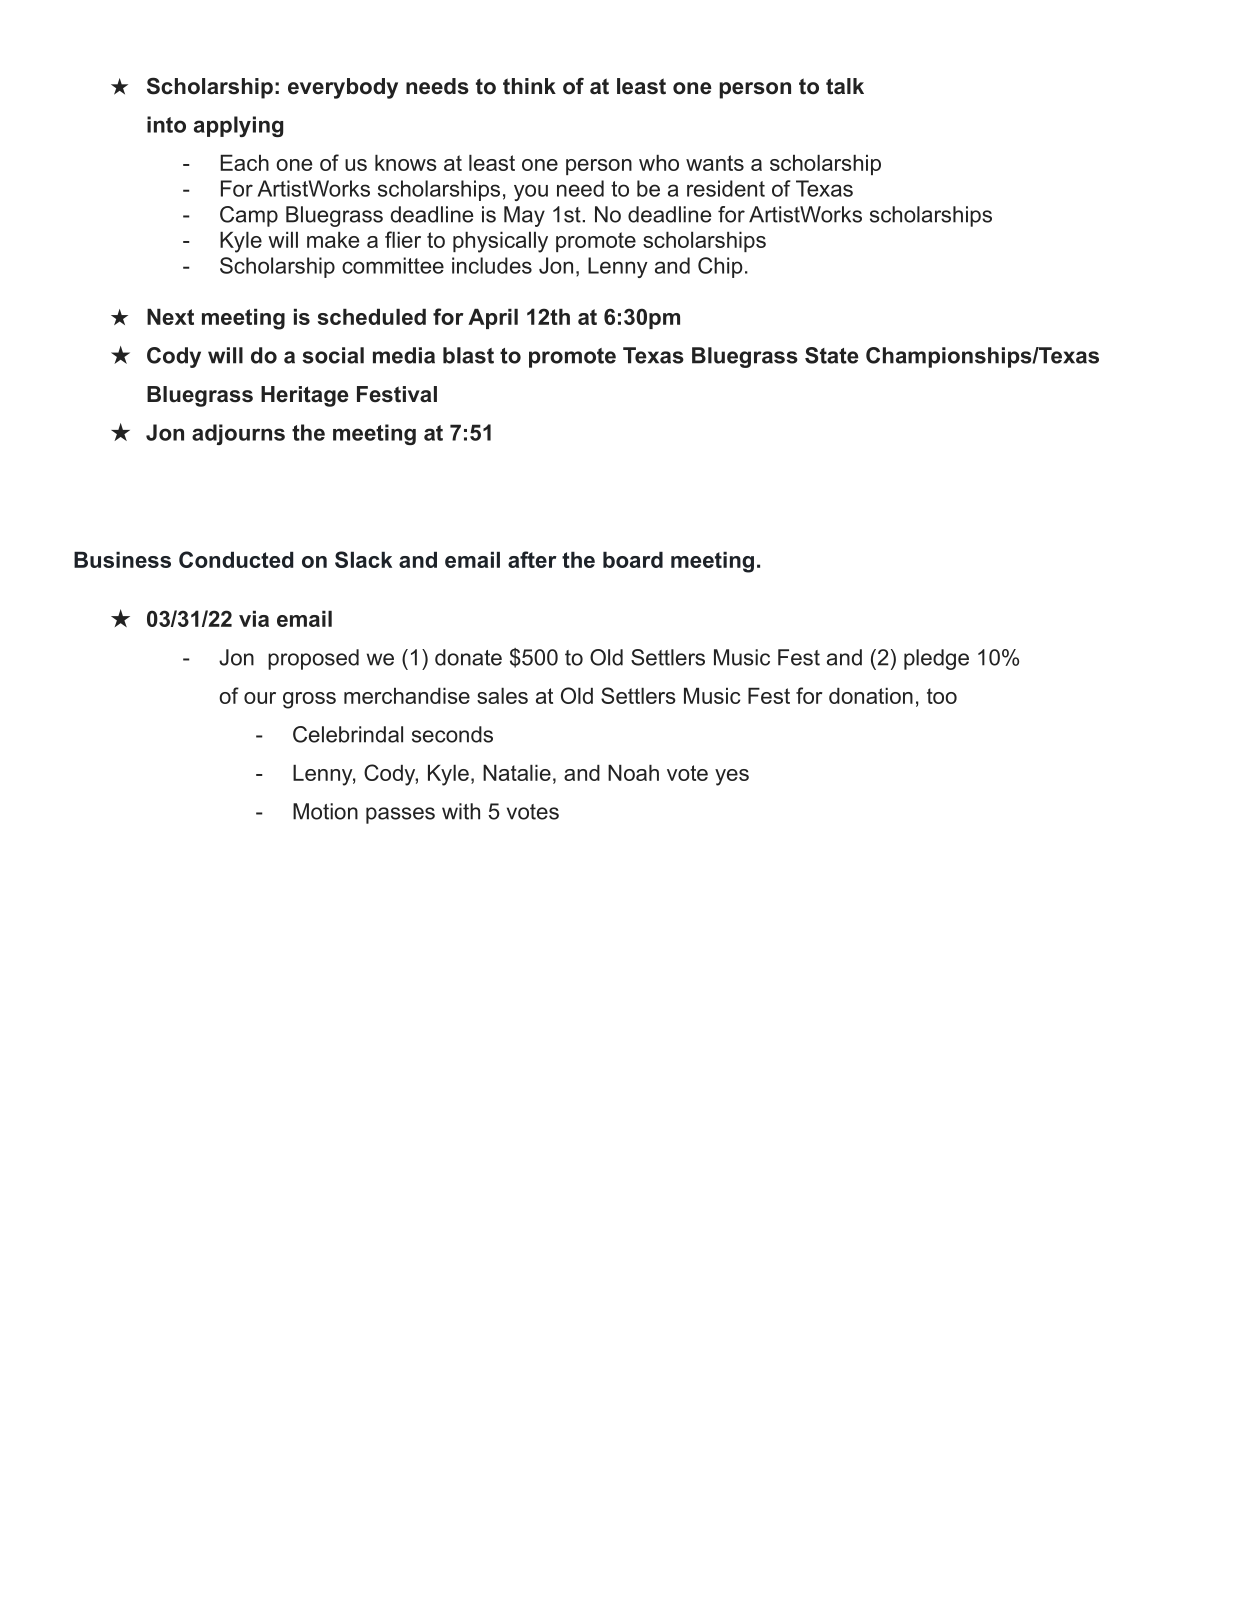 The width and height of the screenshot is (1241, 1606). What do you see at coordinates (238, 126) in the screenshot?
I see `applying` at bounding box center [238, 126].
